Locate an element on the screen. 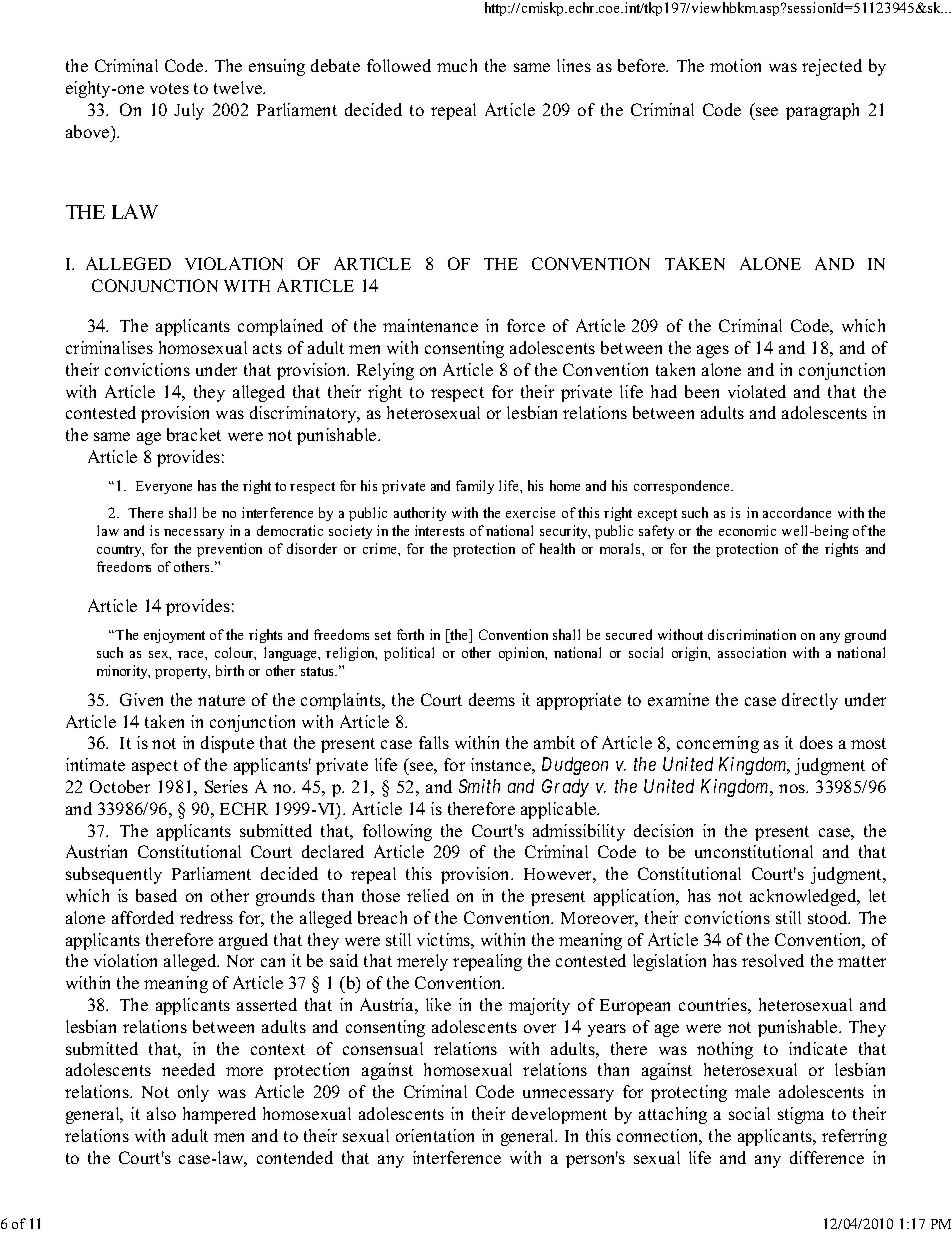 The height and width of the screenshot is (1233, 952). July is located at coordinates (189, 111).
